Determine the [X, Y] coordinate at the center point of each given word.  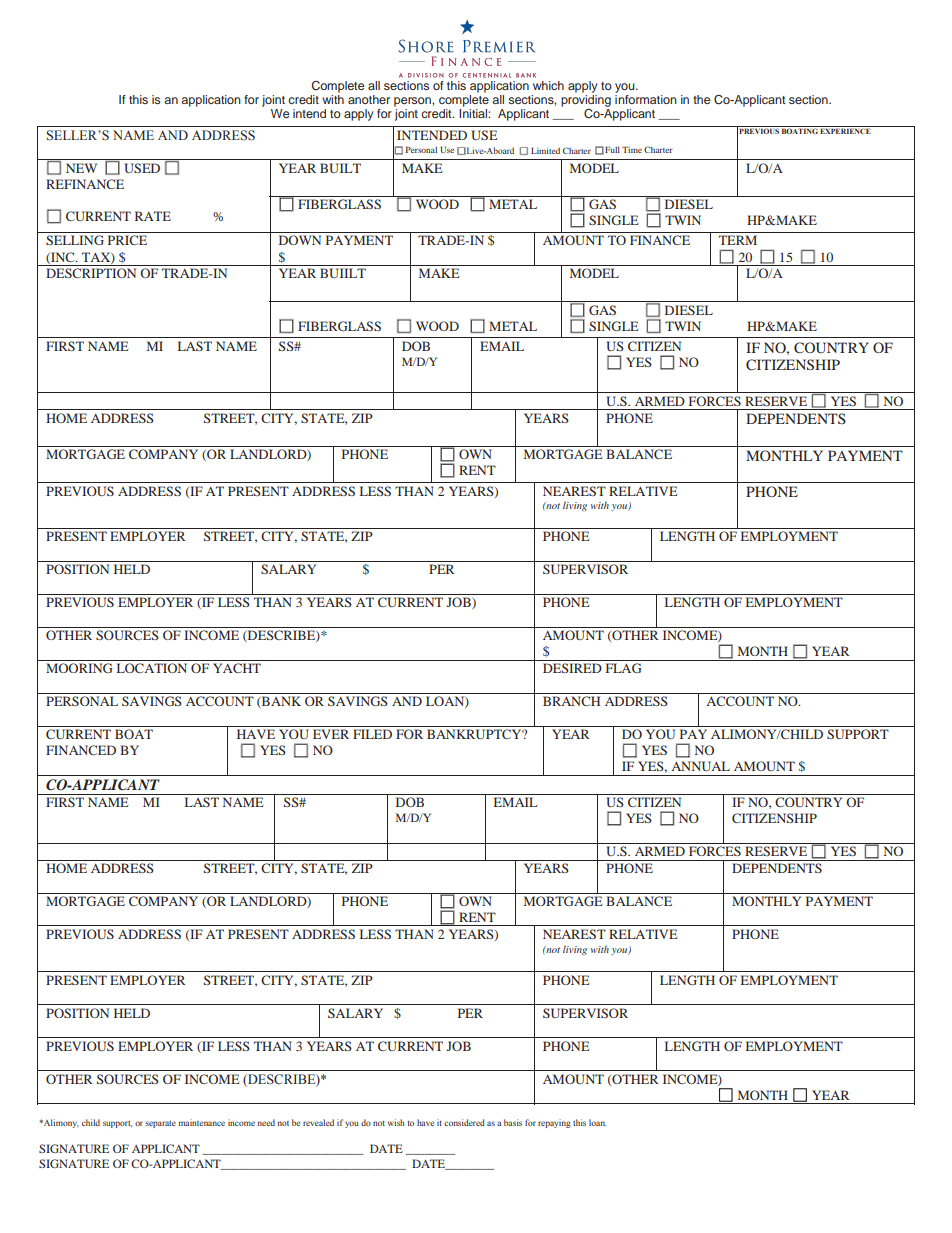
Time [632, 149]
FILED [372, 734]
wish [396, 1122]
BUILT [340, 168]
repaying [554, 1123]
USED [142, 168]
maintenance [202, 1122]
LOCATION [152, 668]
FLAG [624, 668]
